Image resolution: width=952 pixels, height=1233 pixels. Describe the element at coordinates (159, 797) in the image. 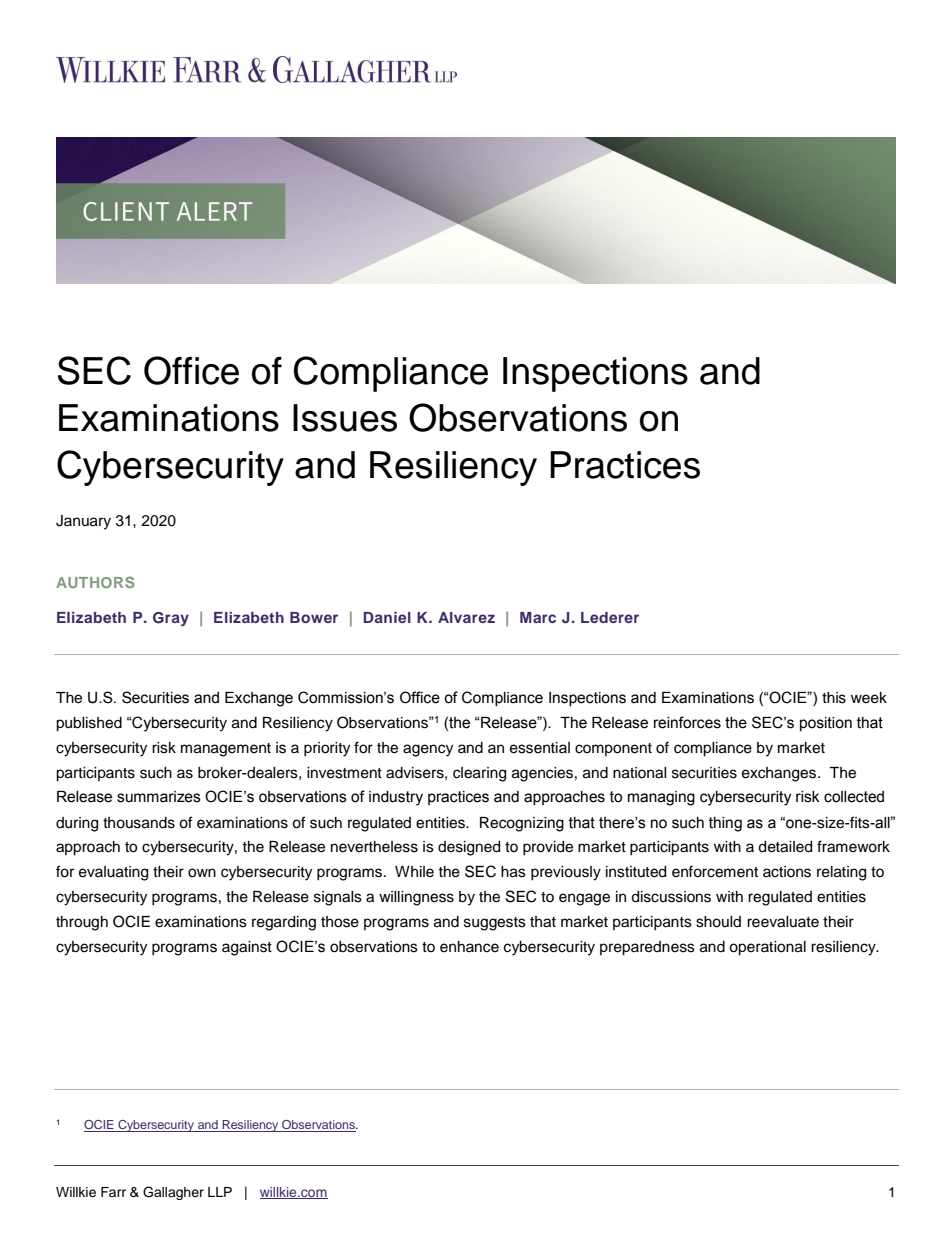

I see `summarizes` at that location.
